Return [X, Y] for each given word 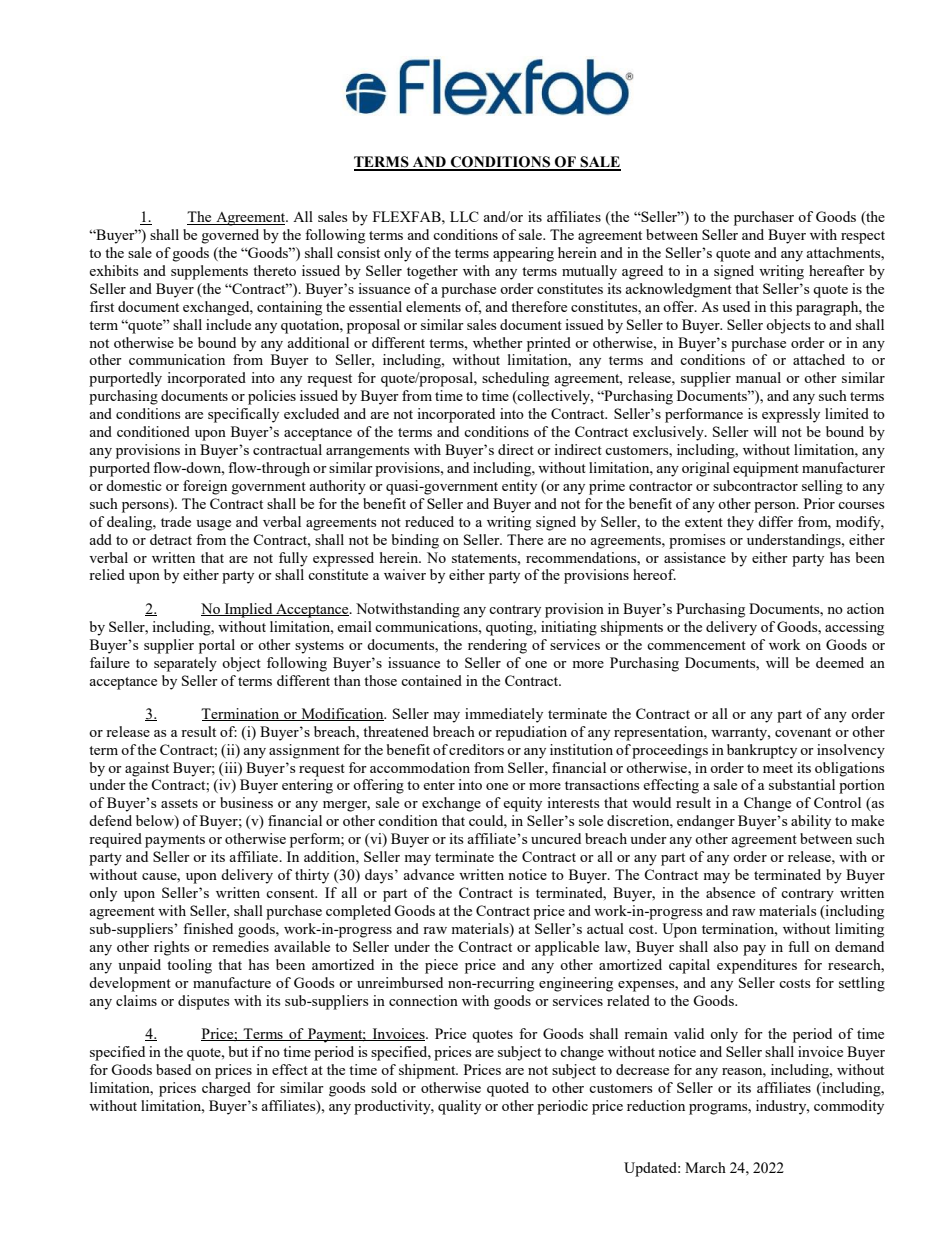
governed [230, 236]
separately [185, 664]
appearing [523, 254]
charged [226, 1089]
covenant [803, 732]
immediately [504, 715]
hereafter [837, 270]
